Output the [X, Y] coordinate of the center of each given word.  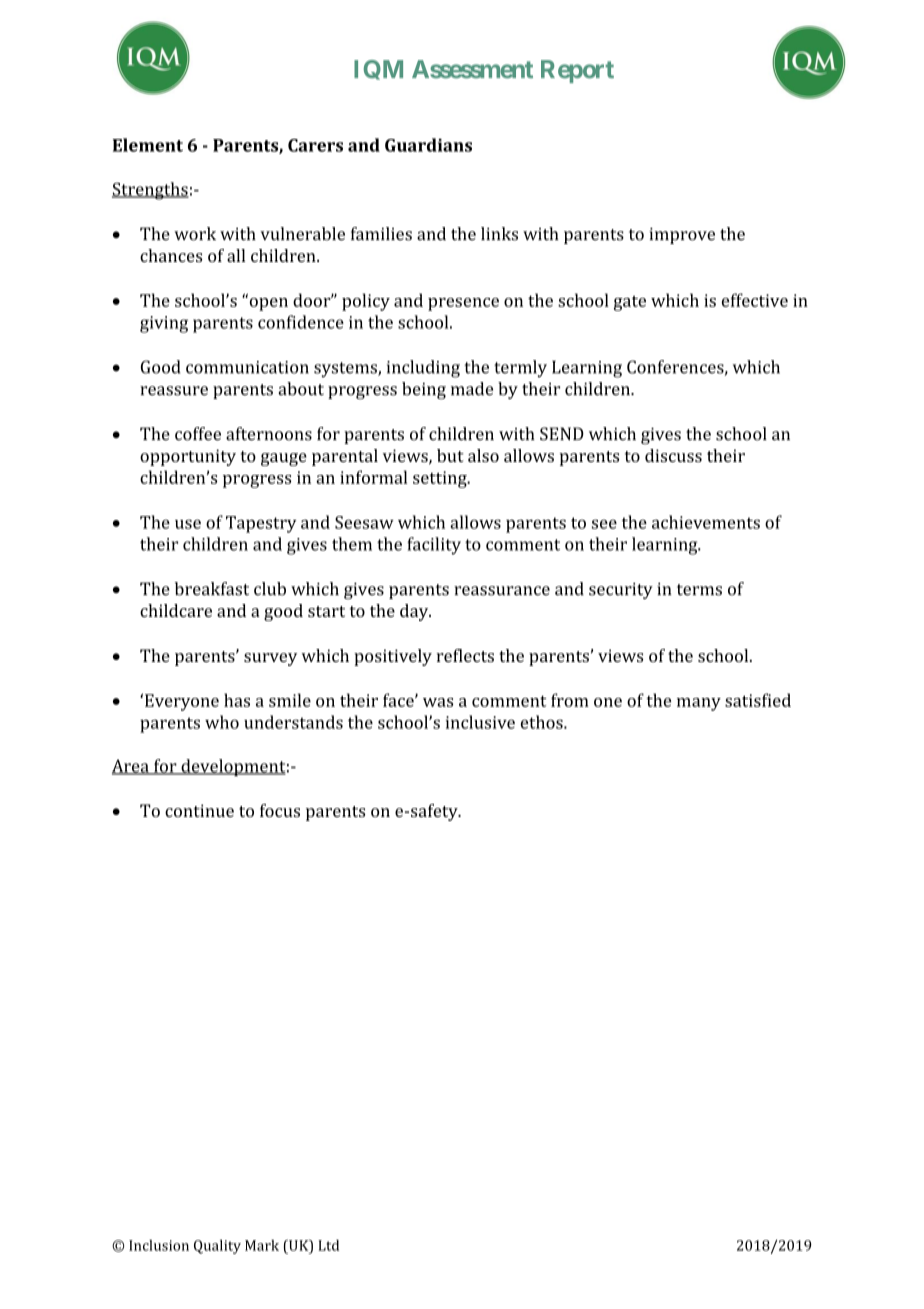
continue [199, 810]
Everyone [182, 702]
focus [280, 810]
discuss [673, 455]
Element [148, 145]
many [699, 704]
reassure [174, 391]
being [424, 390]
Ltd [328, 1245]
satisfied [758, 700]
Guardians [428, 145]
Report [577, 71]
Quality [217, 1247]
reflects [465, 655]
